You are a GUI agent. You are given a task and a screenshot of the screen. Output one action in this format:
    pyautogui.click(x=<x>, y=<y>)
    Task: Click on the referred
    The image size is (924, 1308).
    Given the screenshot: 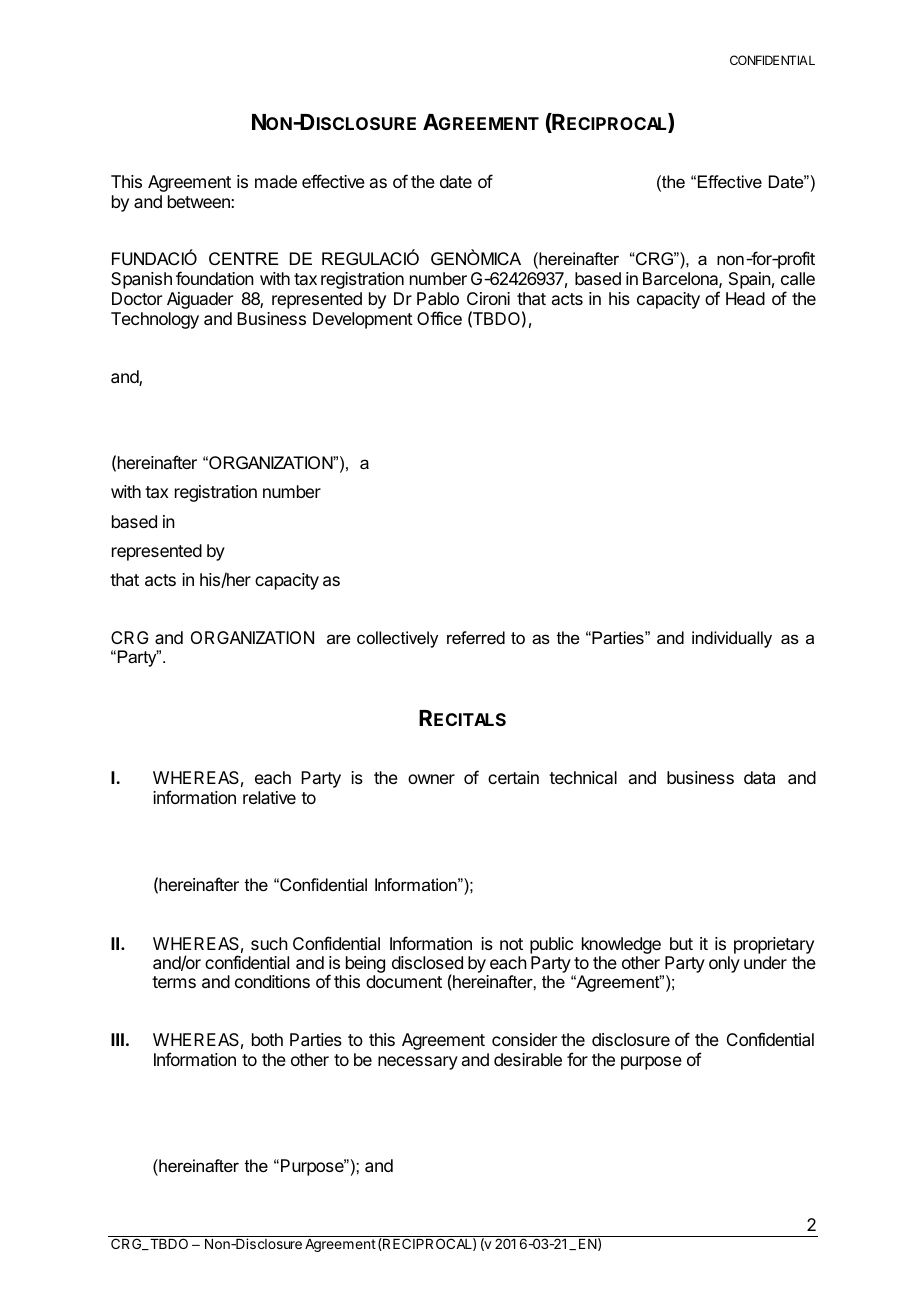 What is the action you would take?
    pyautogui.click(x=476, y=637)
